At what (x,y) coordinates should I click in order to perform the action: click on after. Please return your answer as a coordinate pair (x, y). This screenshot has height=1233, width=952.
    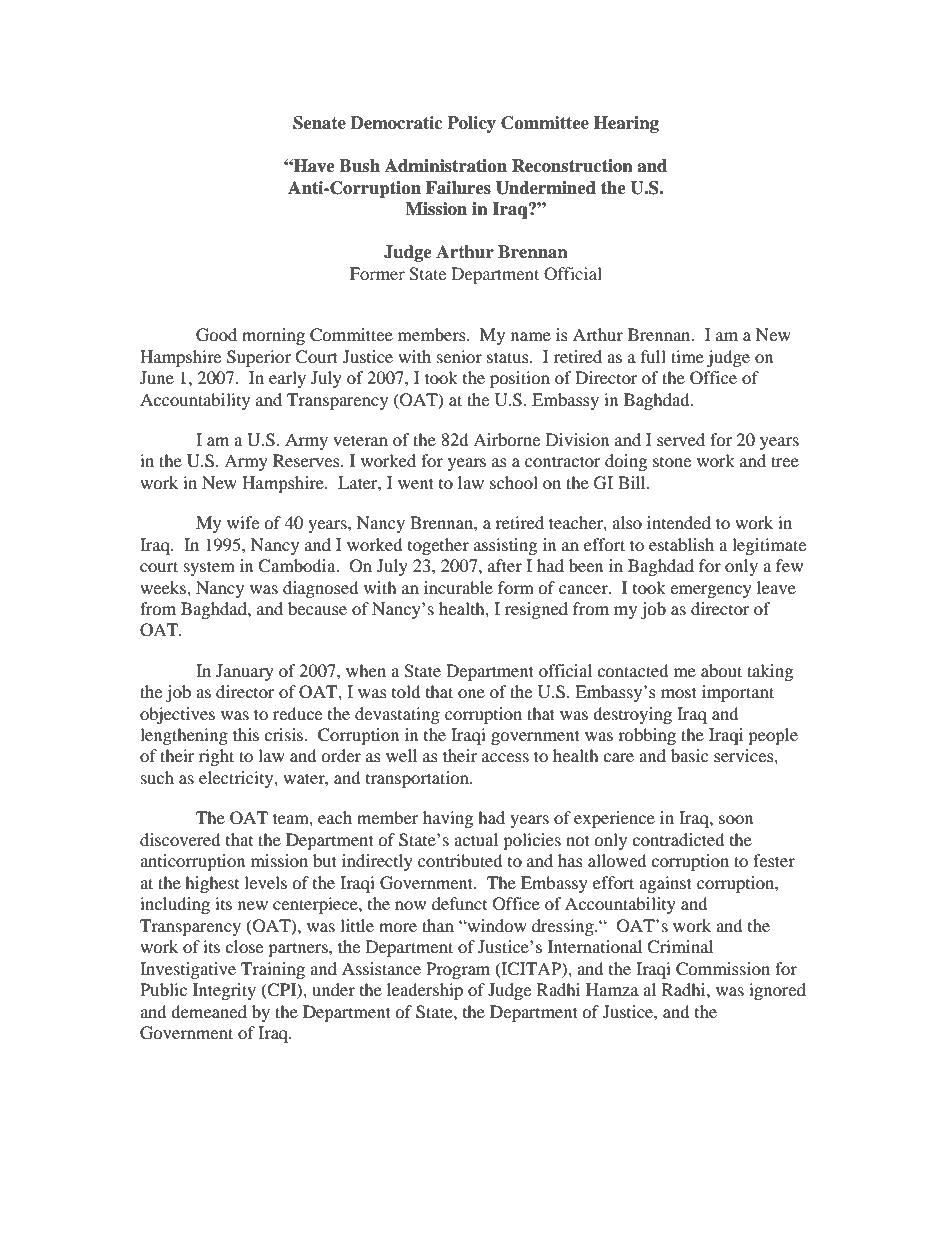
    Looking at the image, I should click on (505, 565).
